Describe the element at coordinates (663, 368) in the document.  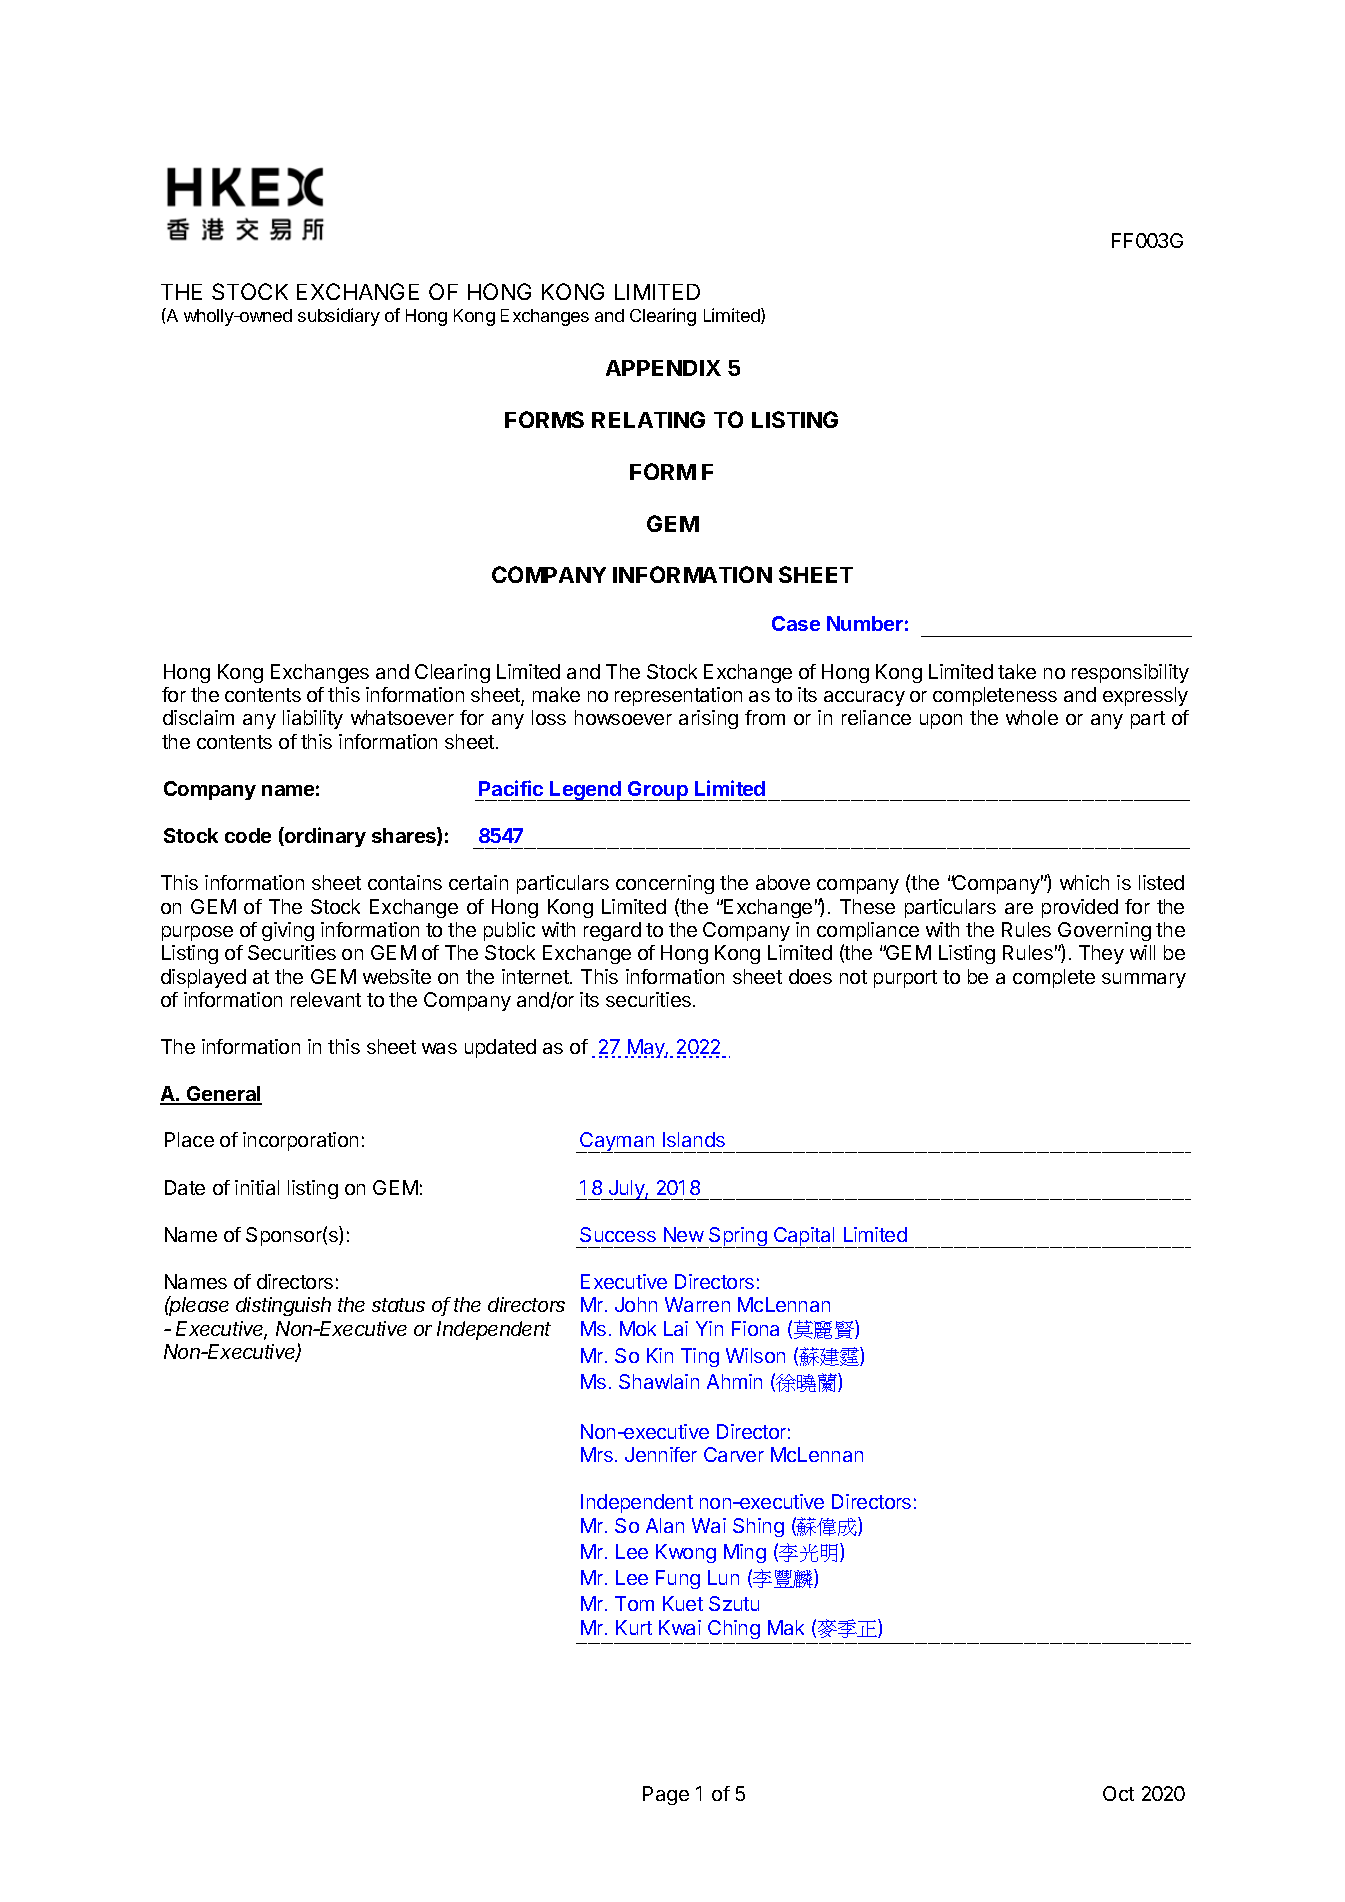
I see `APPENDIX` at that location.
